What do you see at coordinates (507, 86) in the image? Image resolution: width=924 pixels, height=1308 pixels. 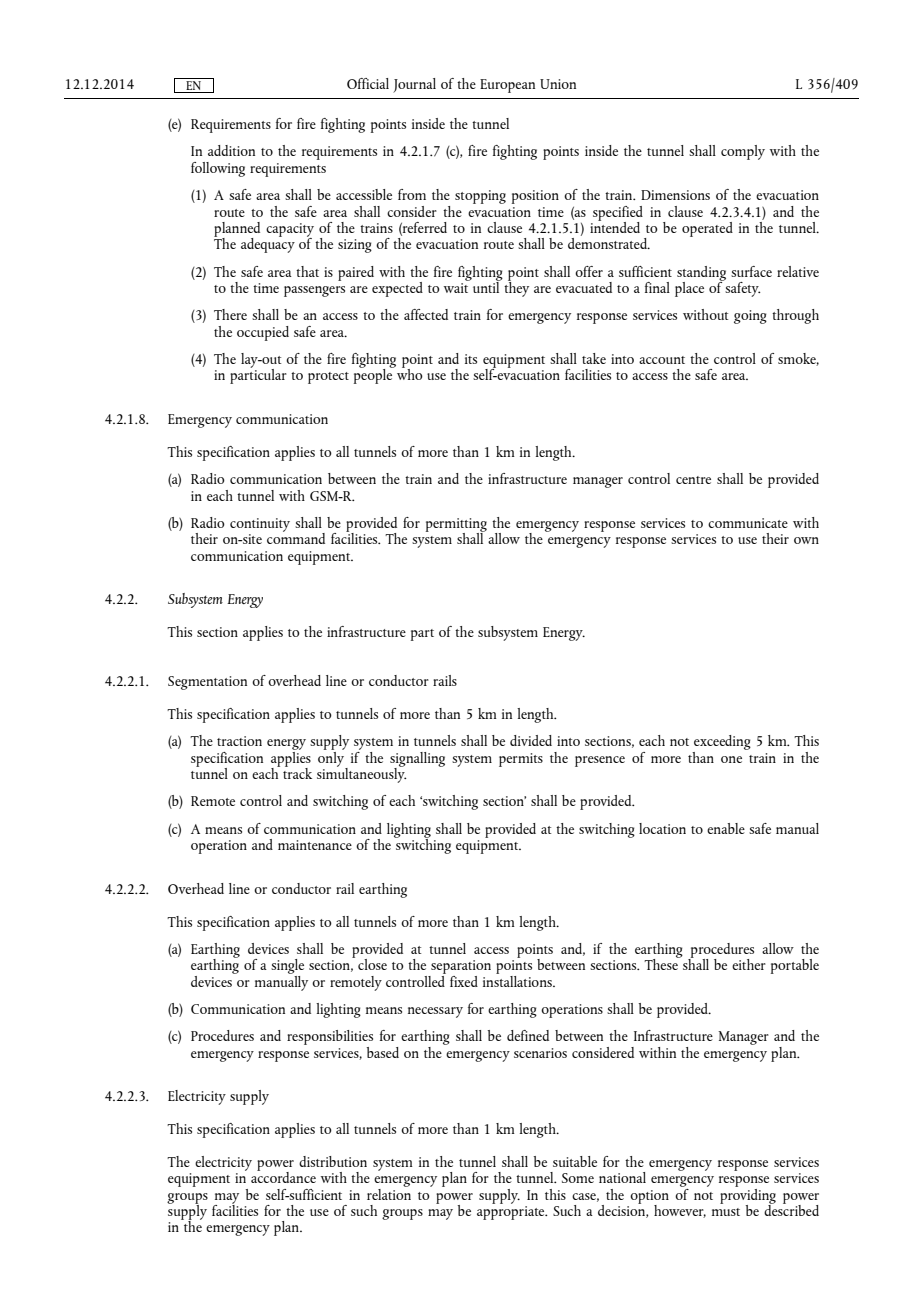 I see `European` at bounding box center [507, 86].
